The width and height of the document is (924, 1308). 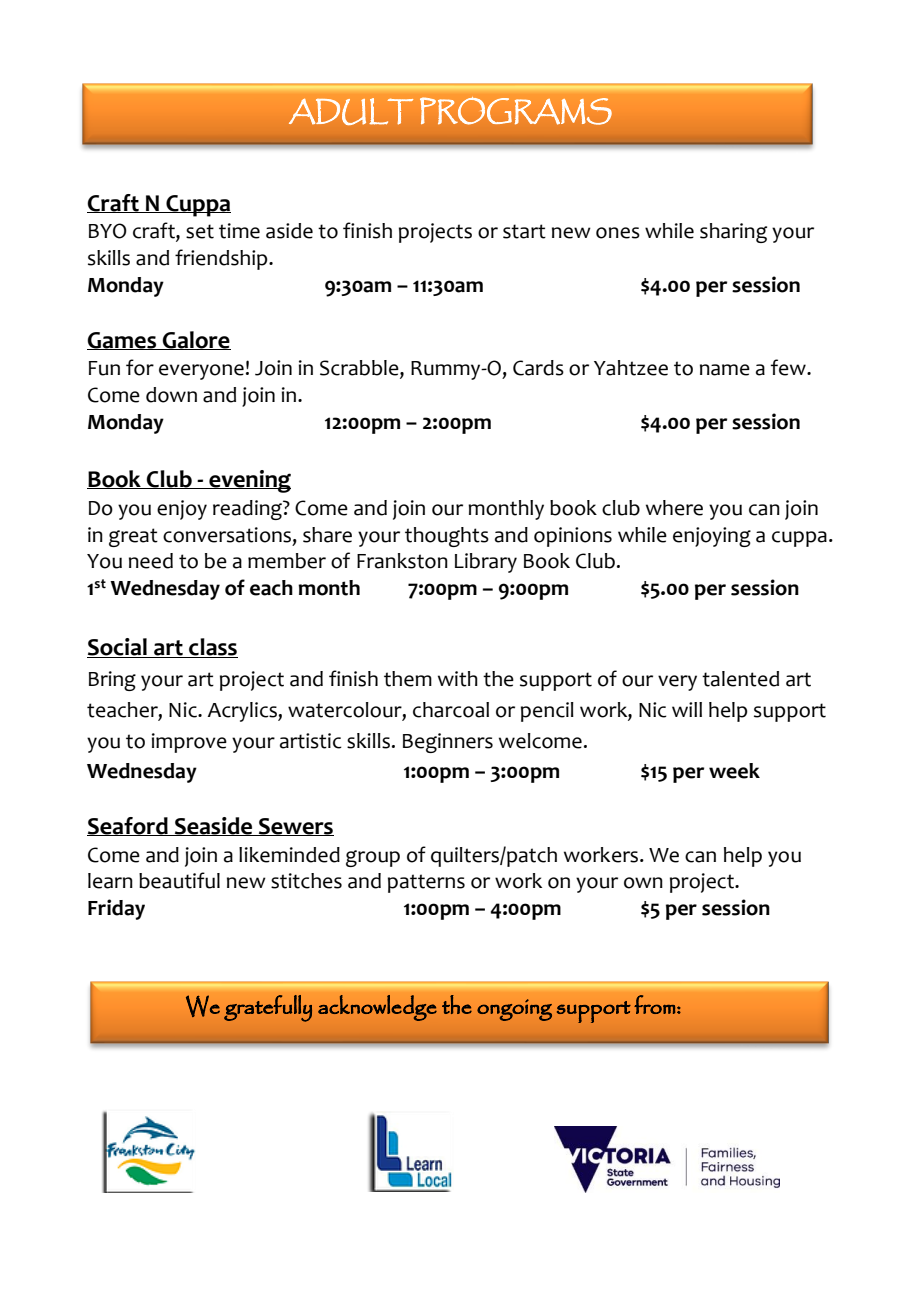 What do you see at coordinates (674, 508) in the document?
I see `where` at bounding box center [674, 508].
